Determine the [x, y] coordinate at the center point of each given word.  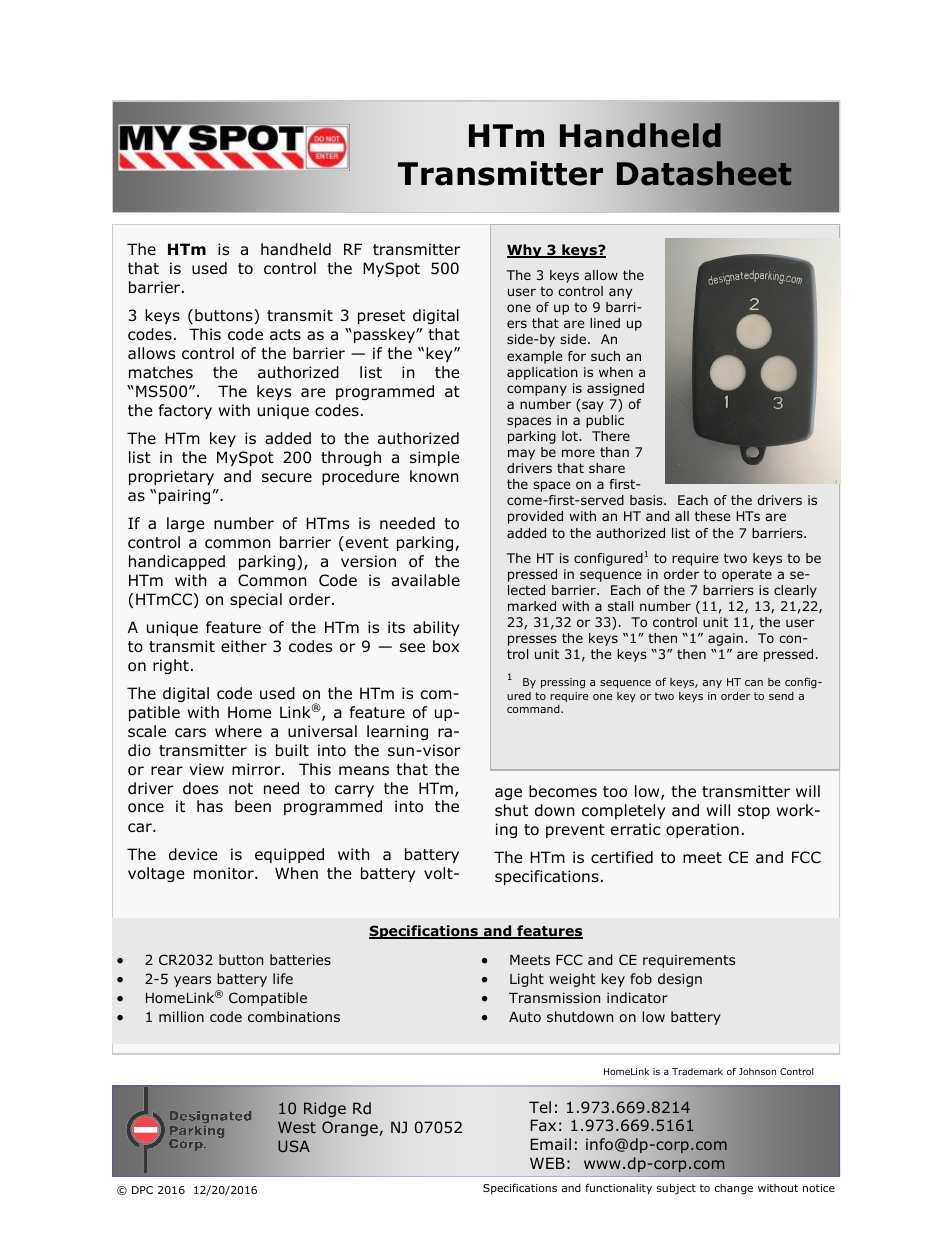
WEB [547, 1163]
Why [525, 251]
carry [354, 791]
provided [535, 517]
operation [702, 830]
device [193, 854]
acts [285, 334]
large [186, 524]
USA [294, 1146]
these [712, 516]
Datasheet [704, 173]
